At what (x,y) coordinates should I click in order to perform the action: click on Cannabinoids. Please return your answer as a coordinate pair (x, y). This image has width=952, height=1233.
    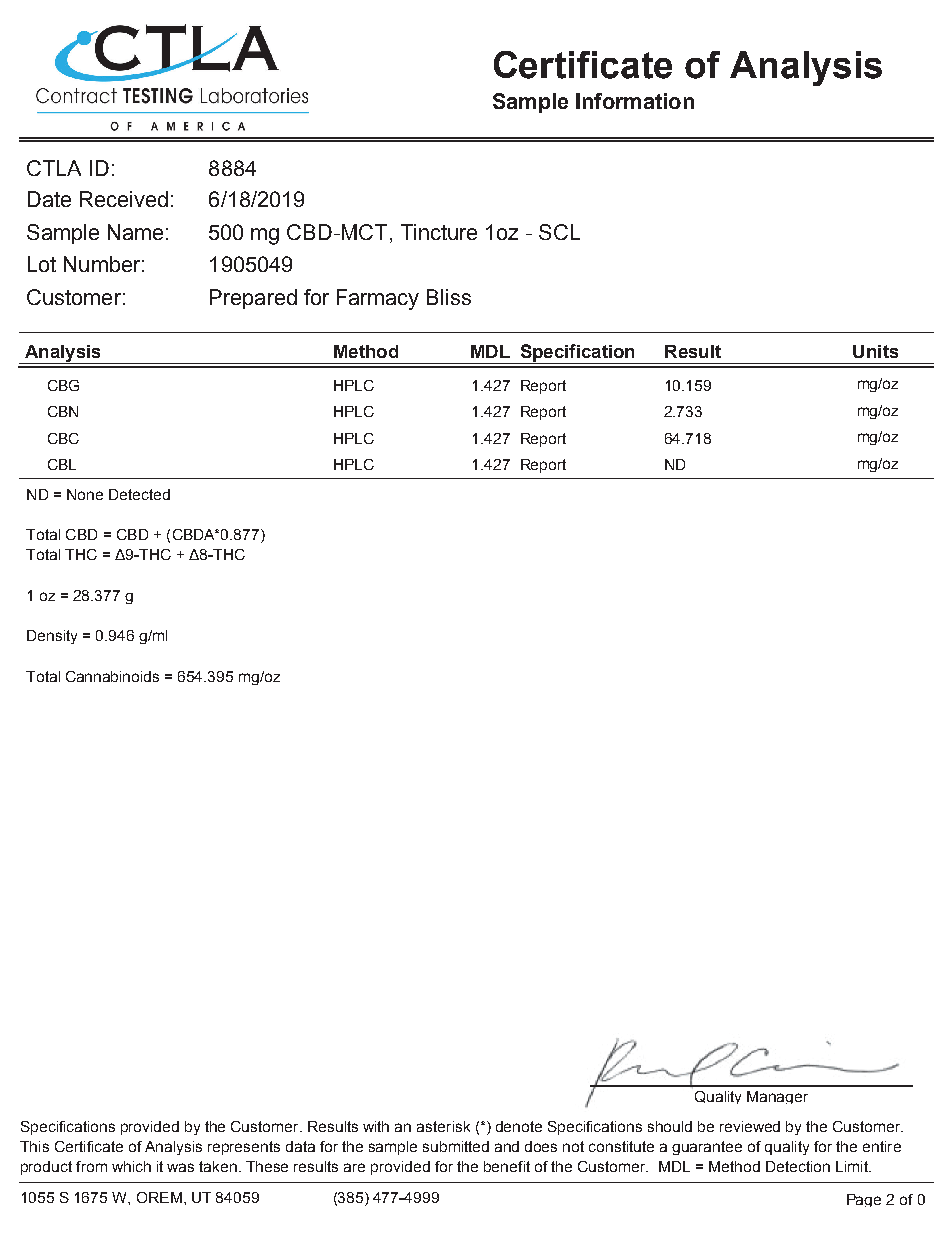
    Looking at the image, I should click on (112, 676).
